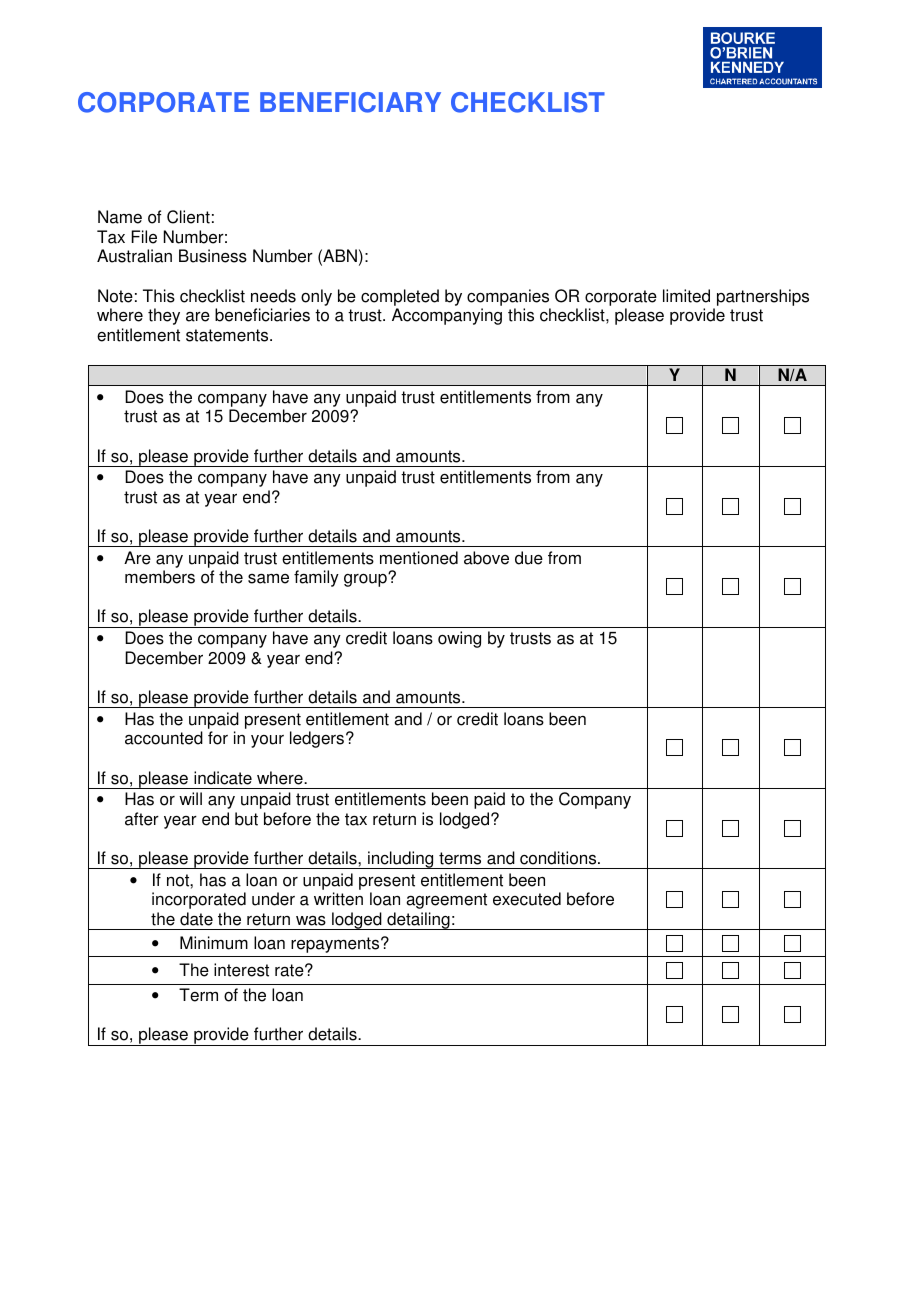 The width and height of the document is (924, 1308). Describe the element at coordinates (214, 943) in the document. I see `Minimum` at that location.
